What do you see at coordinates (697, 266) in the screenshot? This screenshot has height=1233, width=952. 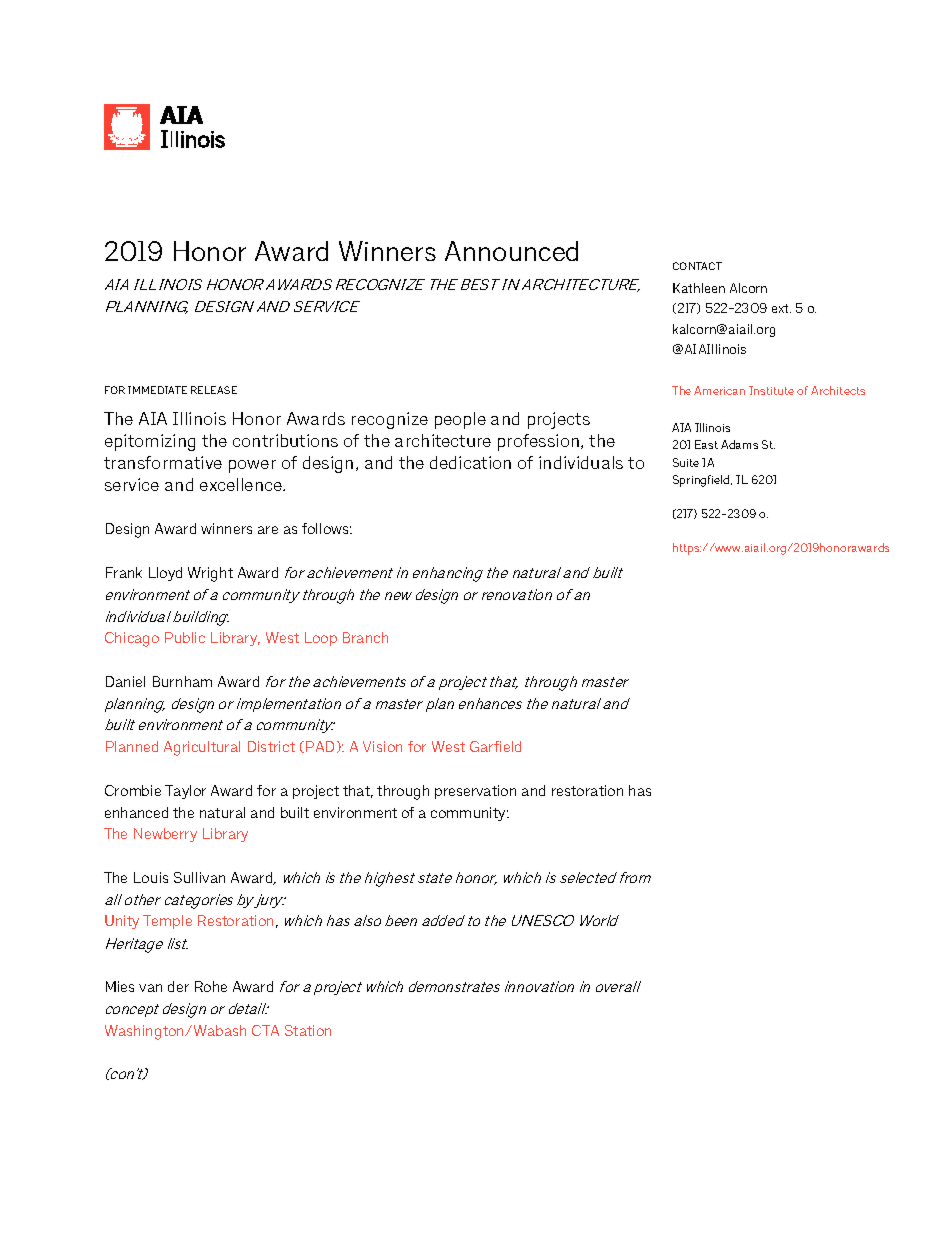 I see `CONTACT` at bounding box center [697, 266].
